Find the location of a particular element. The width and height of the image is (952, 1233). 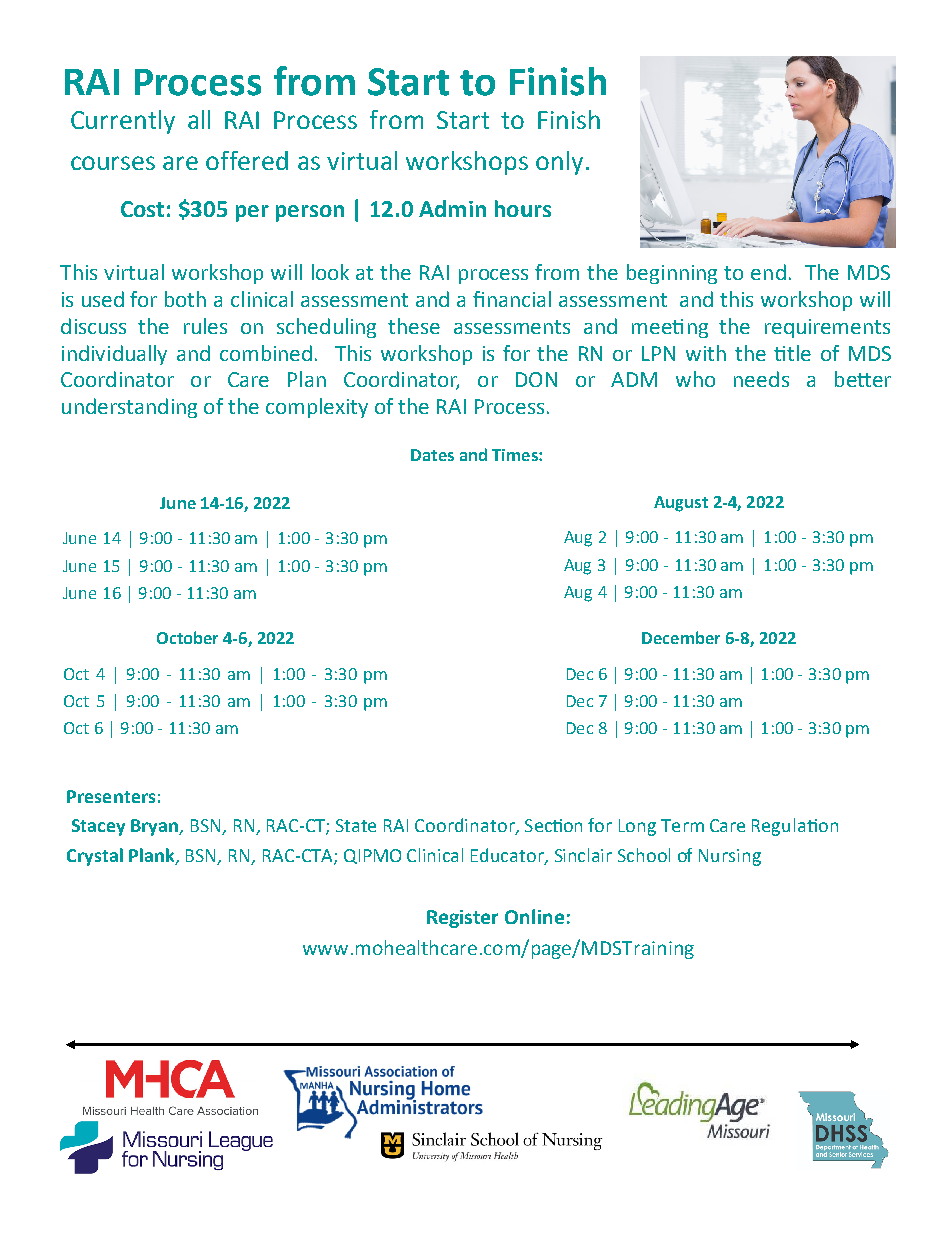

August is located at coordinates (681, 504).
